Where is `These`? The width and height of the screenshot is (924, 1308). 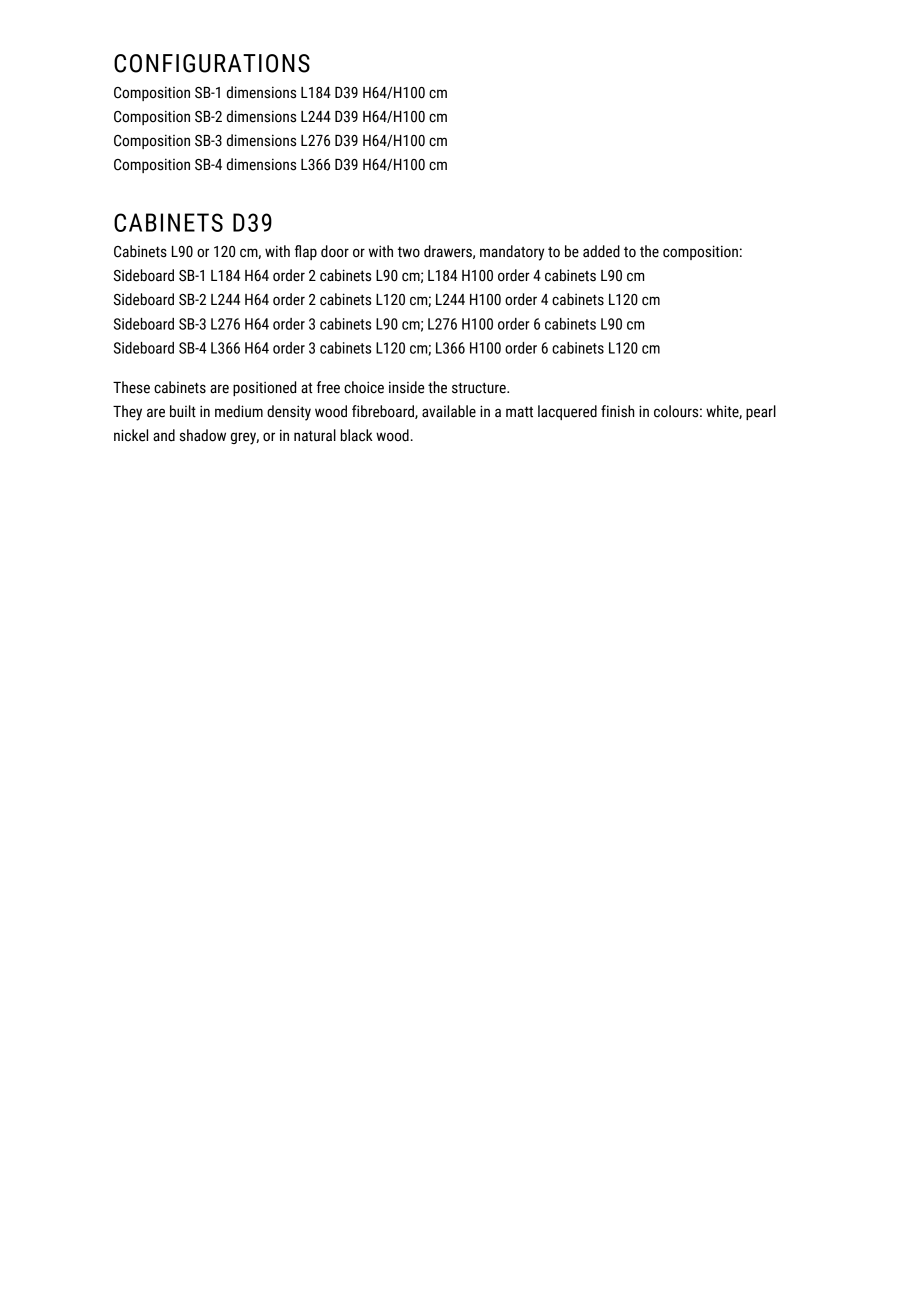 These is located at coordinates (131, 387).
